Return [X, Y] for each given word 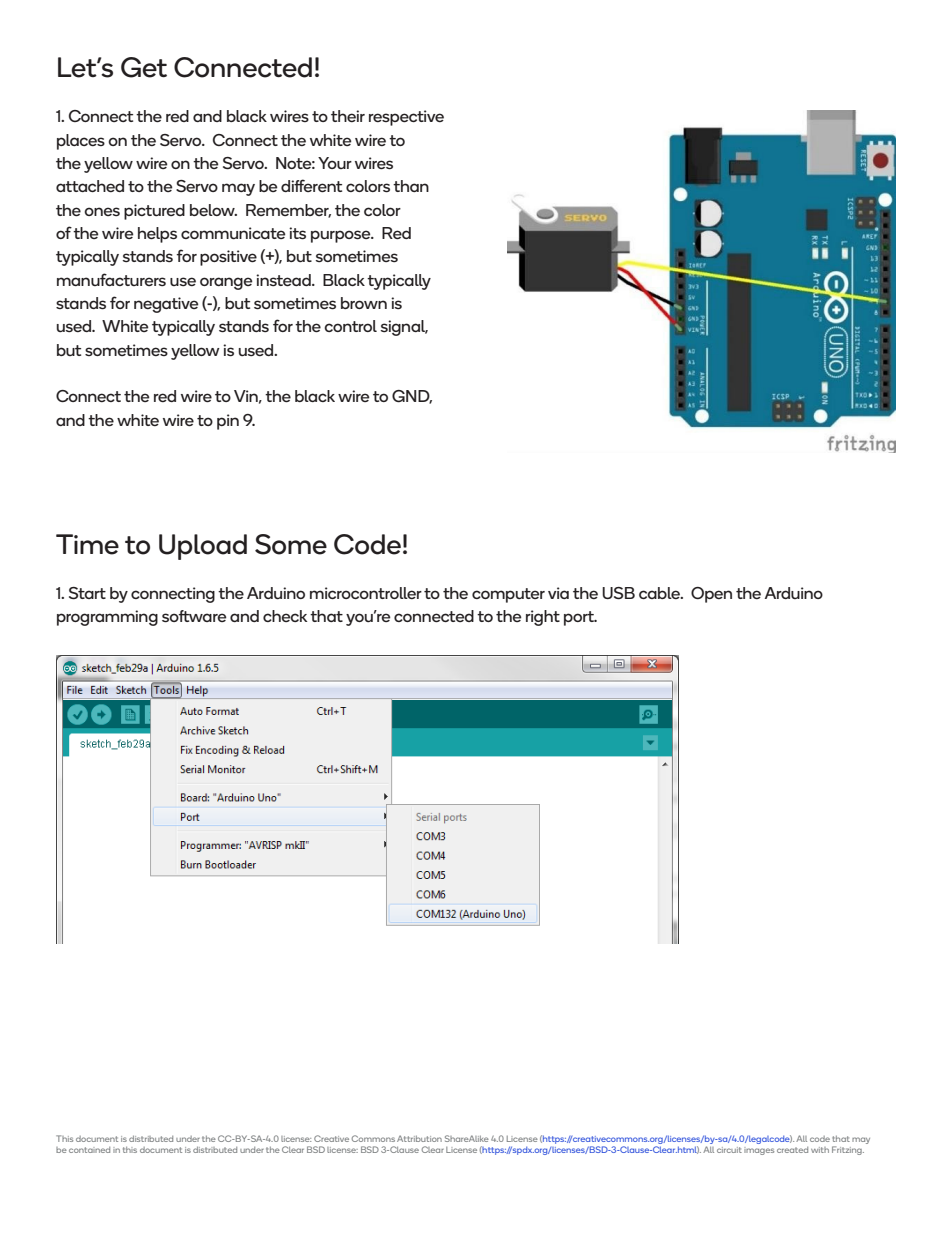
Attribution [419, 1138]
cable [660, 593]
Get [144, 67]
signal [404, 328]
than [411, 186]
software [194, 616]
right [543, 618]
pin [228, 422]
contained [89, 1150]
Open [711, 595]
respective [406, 118]
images [759, 1151]
